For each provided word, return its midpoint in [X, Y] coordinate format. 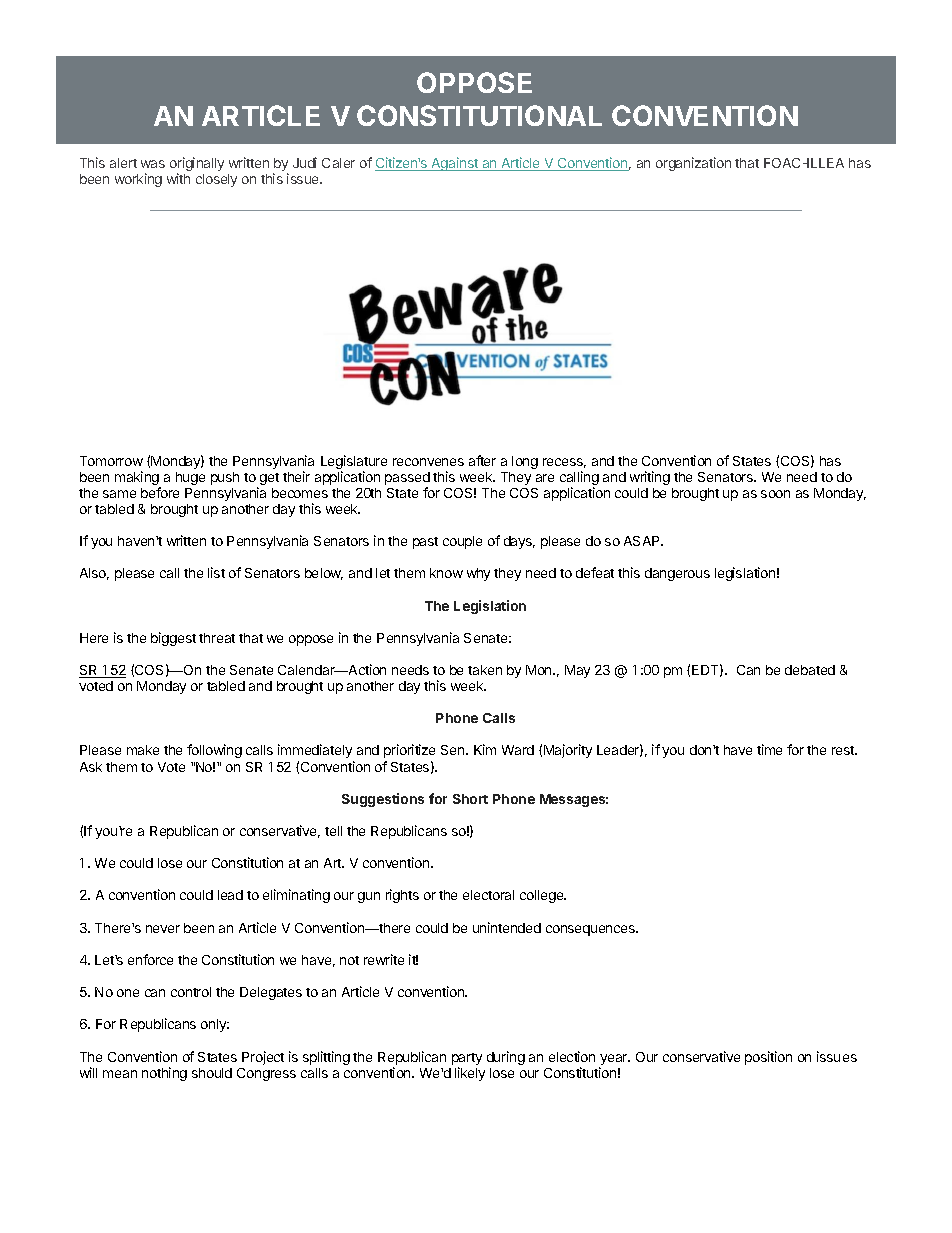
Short [470, 799]
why [478, 574]
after [482, 460]
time [769, 749]
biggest [173, 639]
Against [454, 164]
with [178, 178]
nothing [164, 1074]
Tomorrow [111, 461]
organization [693, 164]
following [214, 751]
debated [810, 670]
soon [775, 494]
